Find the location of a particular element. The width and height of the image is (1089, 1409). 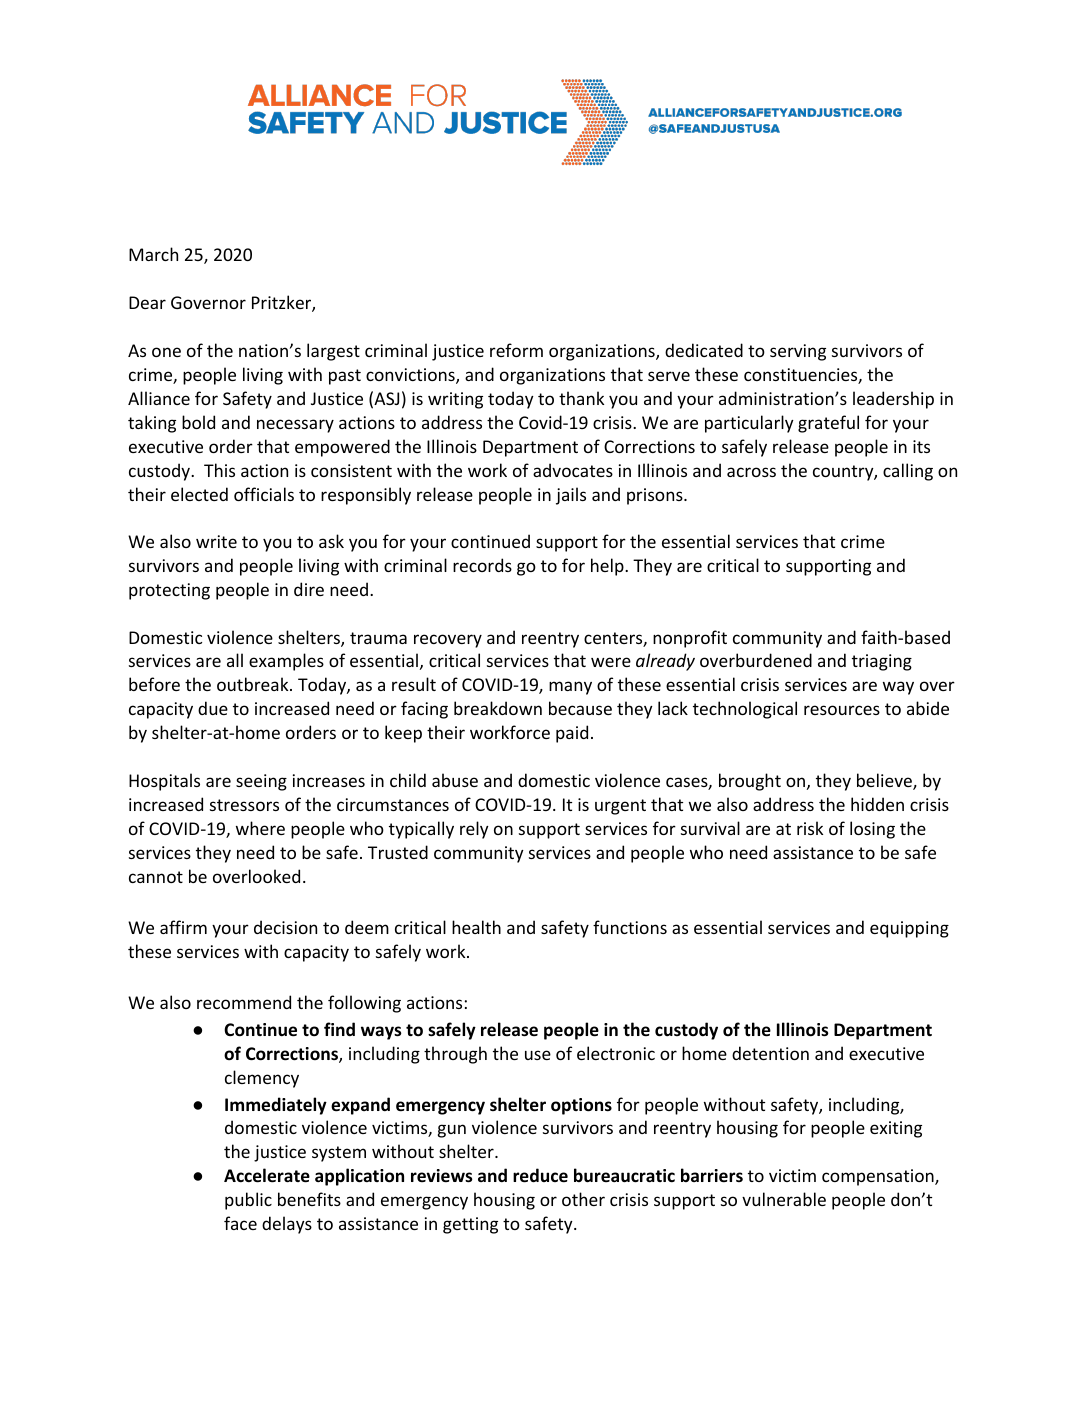

resources is located at coordinates (842, 710).
